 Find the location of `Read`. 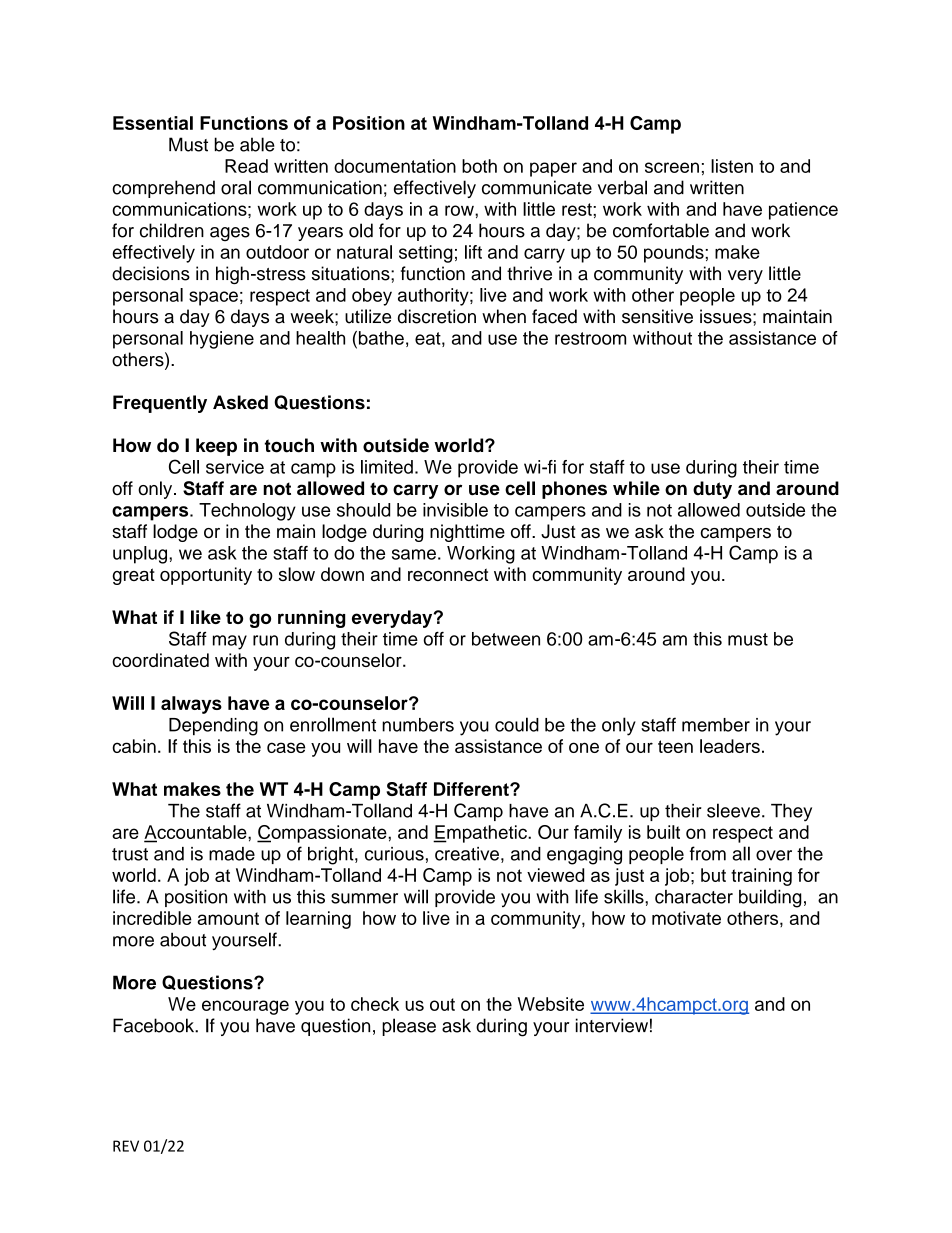

Read is located at coordinates (246, 166).
